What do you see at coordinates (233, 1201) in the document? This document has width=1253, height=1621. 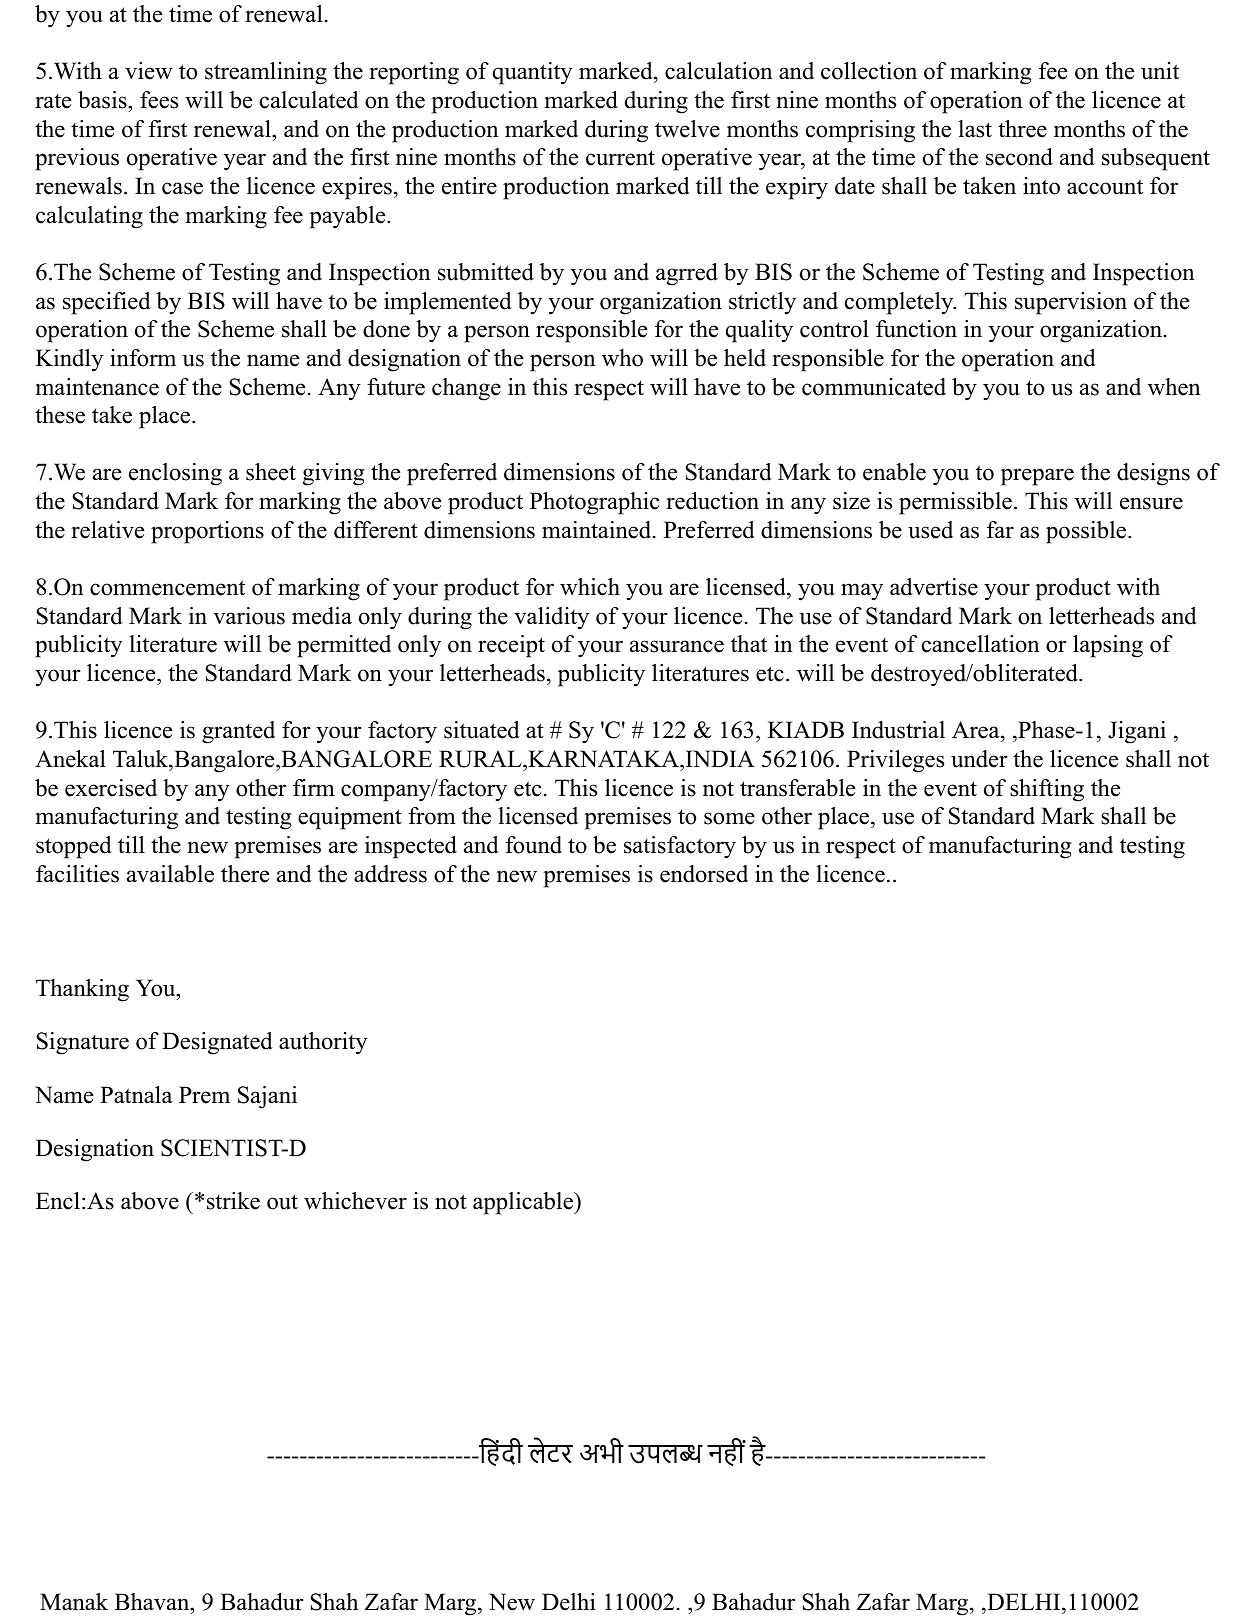 I see `strike` at bounding box center [233, 1201].
